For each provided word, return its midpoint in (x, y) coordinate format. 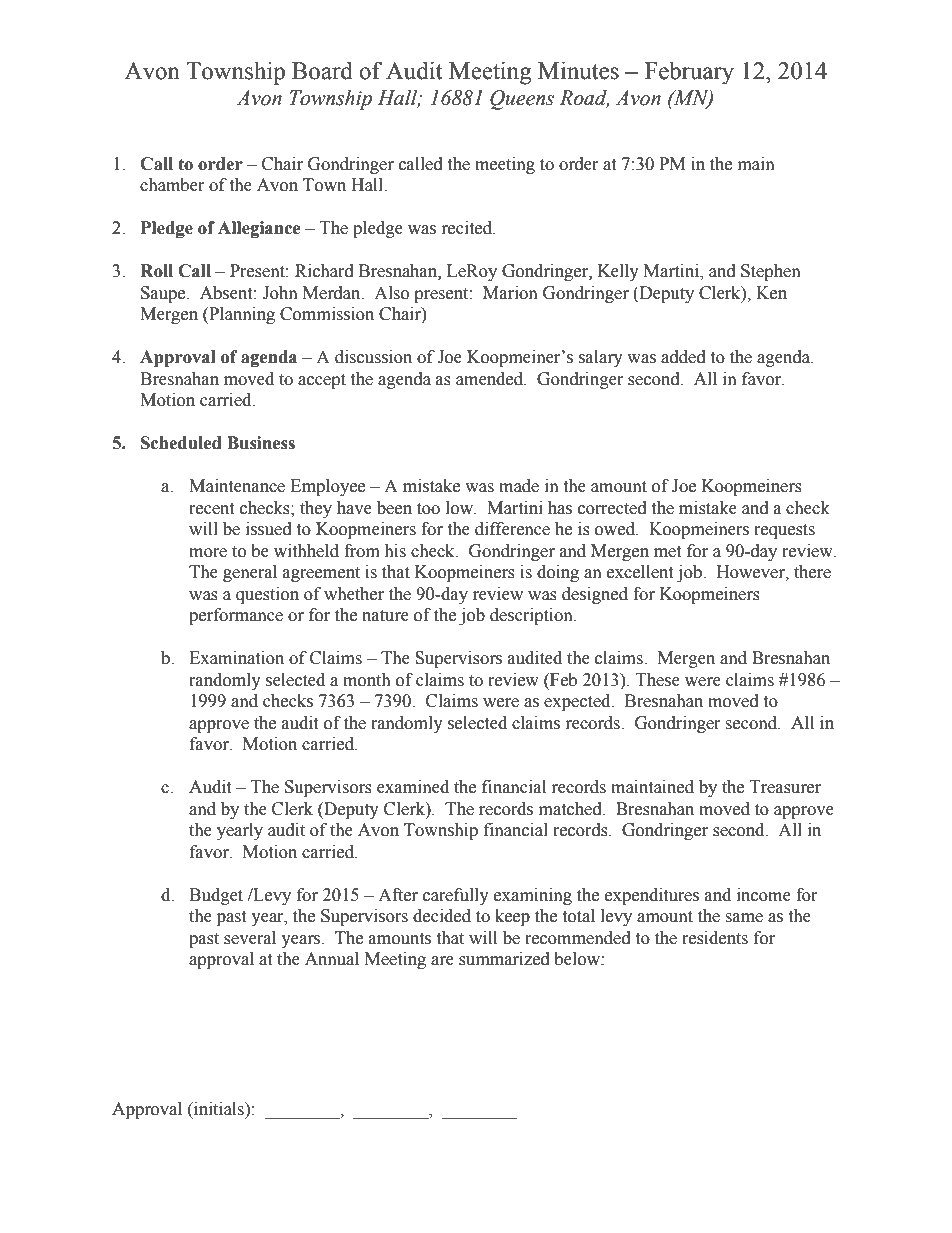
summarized (504, 959)
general (250, 573)
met (667, 552)
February (689, 73)
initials (219, 1109)
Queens (522, 100)
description (532, 616)
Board (322, 70)
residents (715, 938)
